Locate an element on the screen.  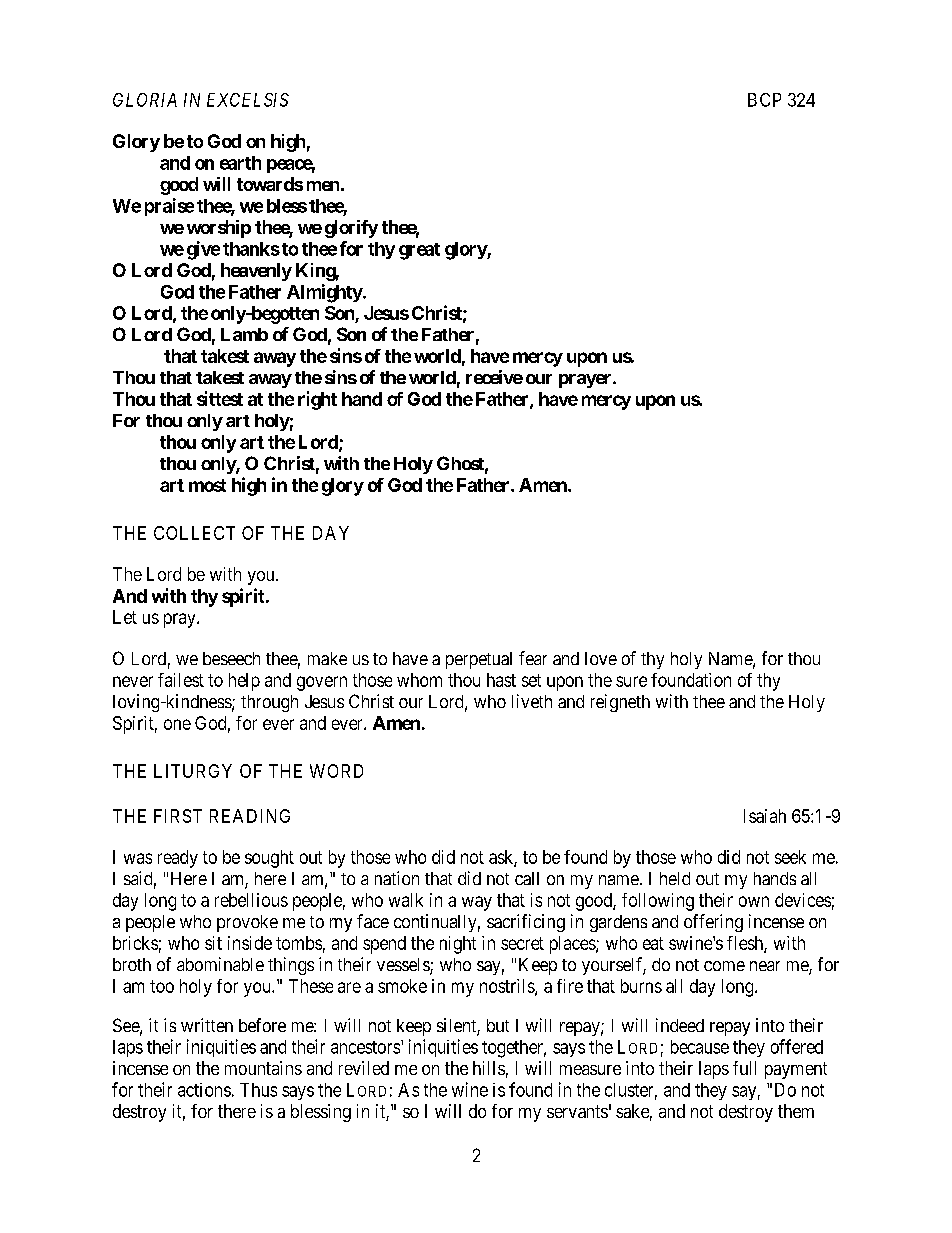
beseech is located at coordinates (231, 658).
